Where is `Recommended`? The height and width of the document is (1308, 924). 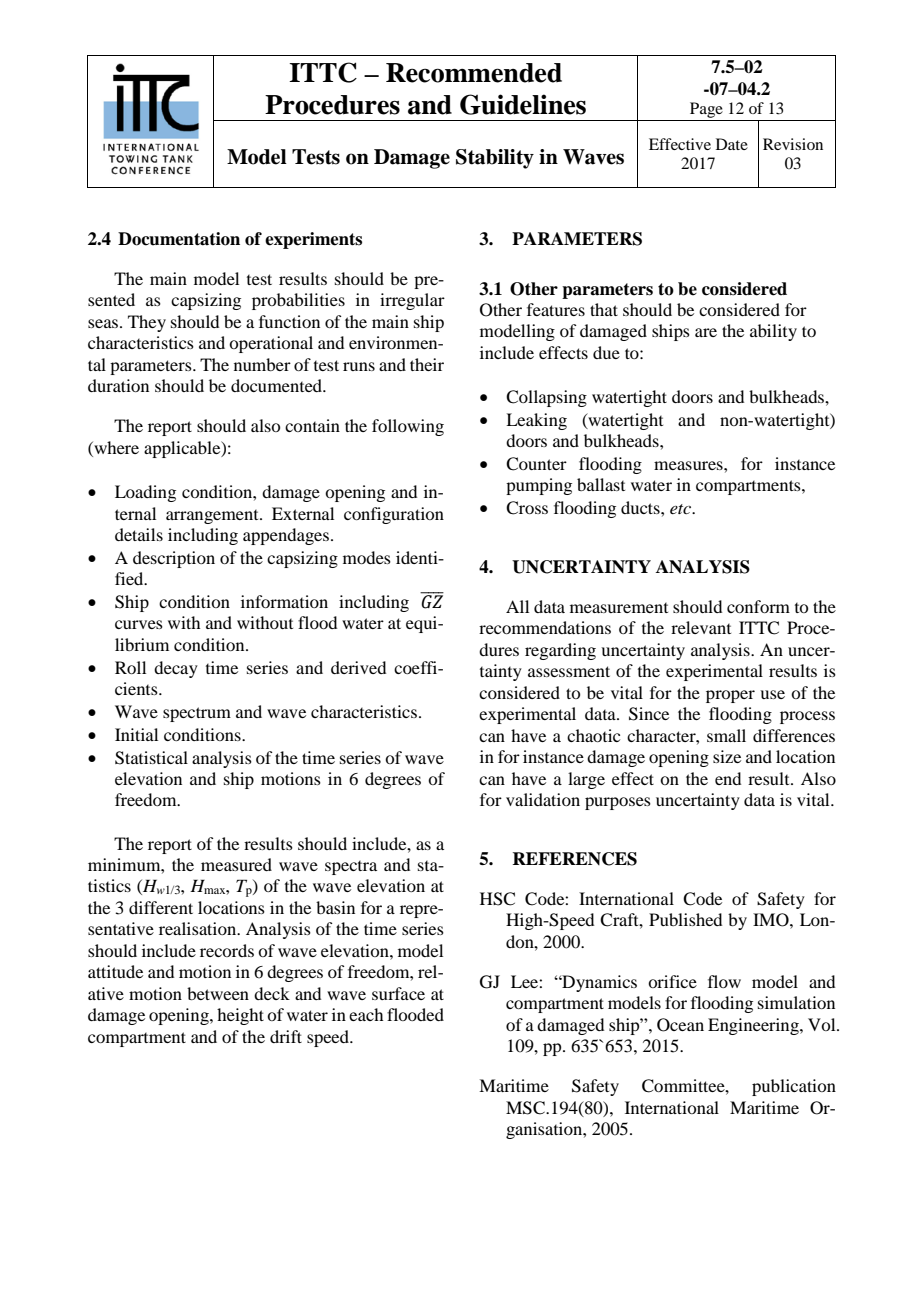 Recommended is located at coordinates (474, 73).
